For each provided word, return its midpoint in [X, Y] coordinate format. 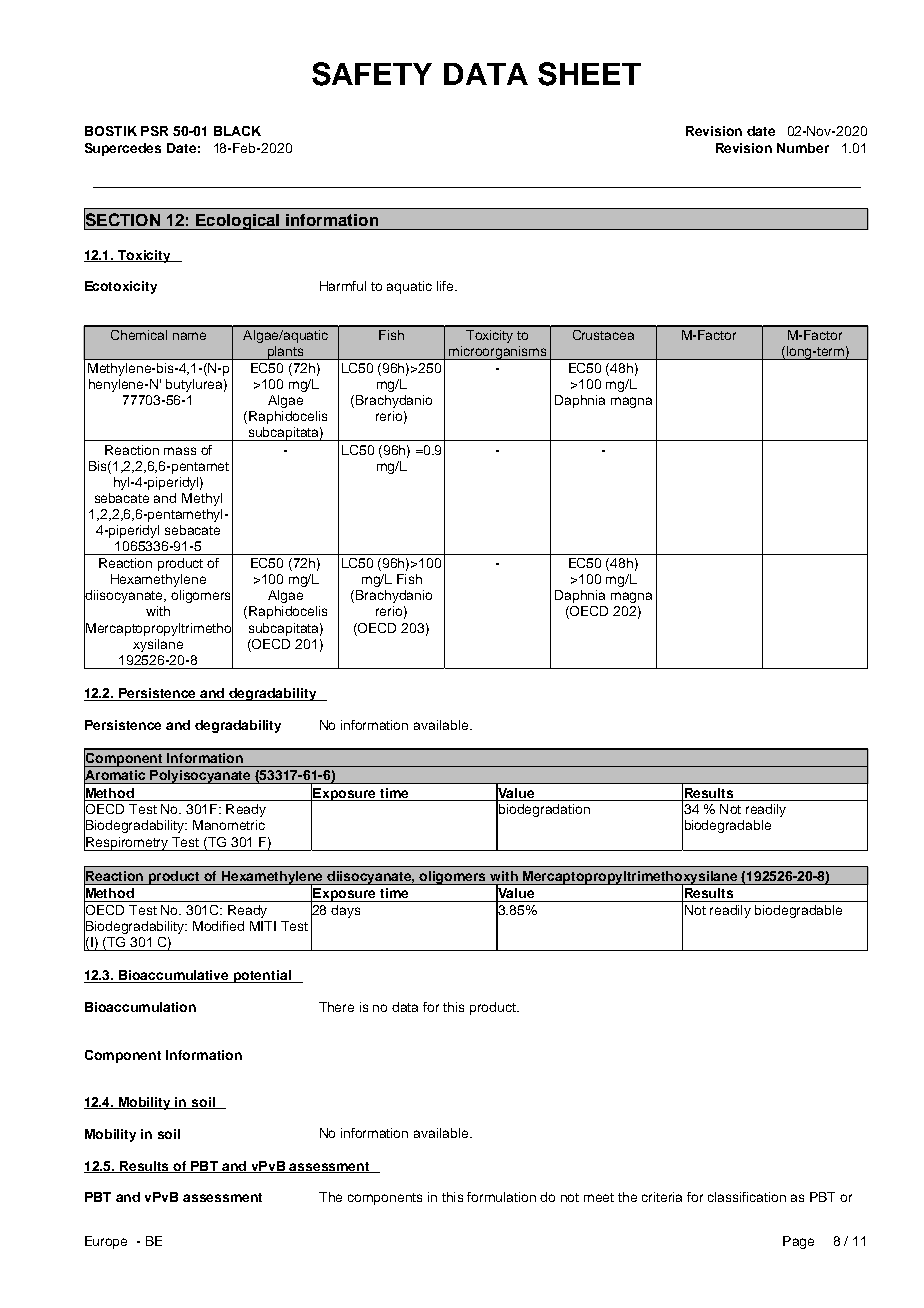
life [446, 286]
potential [262, 976]
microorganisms [498, 353]
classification [747, 1197]
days [345, 911]
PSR [154, 131]
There [336, 1007]
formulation [501, 1197]
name [189, 336]
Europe [106, 1242]
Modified [218, 926]
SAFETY [372, 74]
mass [180, 451]
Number [803, 148]
